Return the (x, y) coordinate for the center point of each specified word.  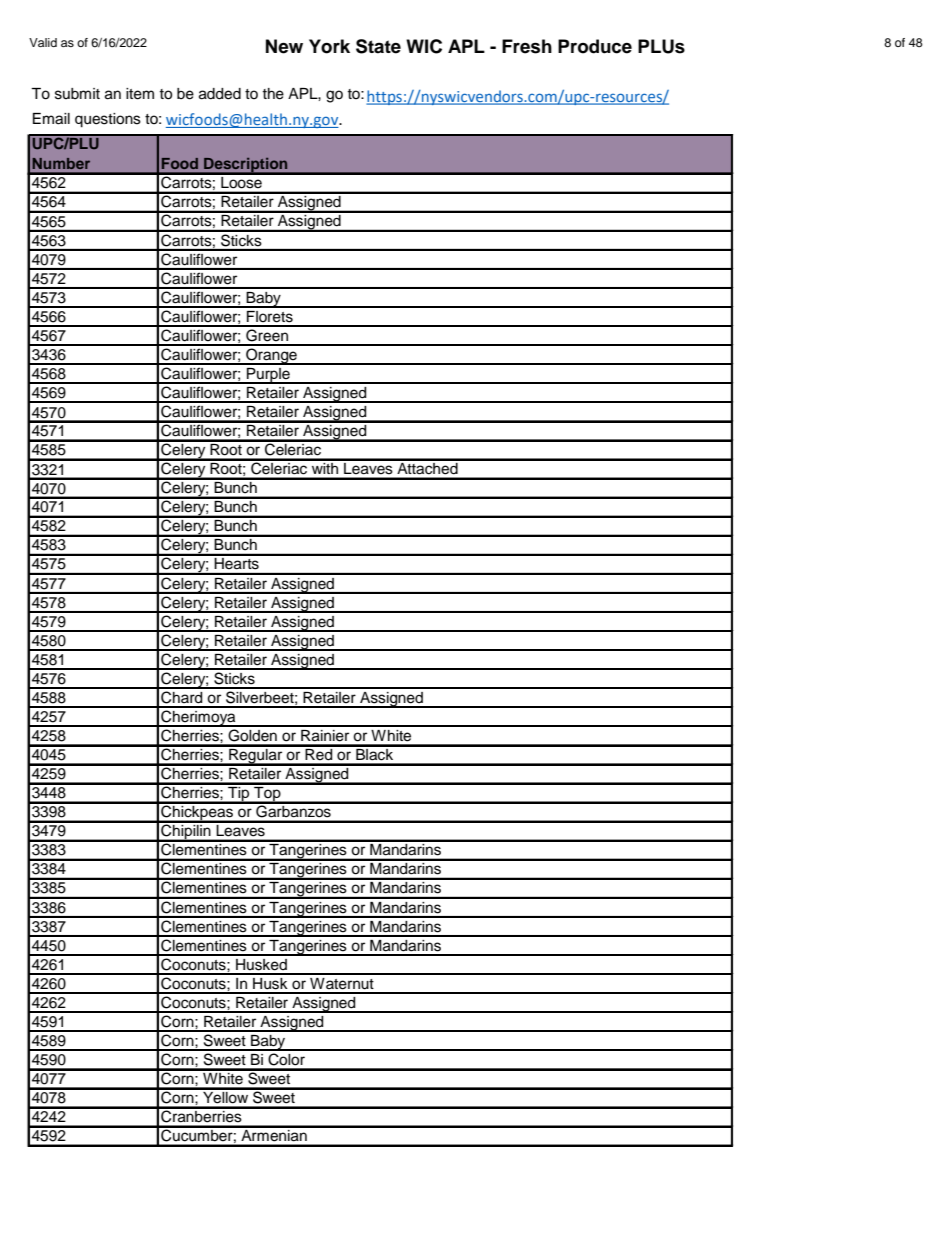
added (220, 94)
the (273, 94)
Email (51, 119)
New (284, 46)
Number (61, 163)
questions (108, 120)
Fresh (527, 46)
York (329, 46)
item (140, 94)
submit (77, 94)
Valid (43, 42)
